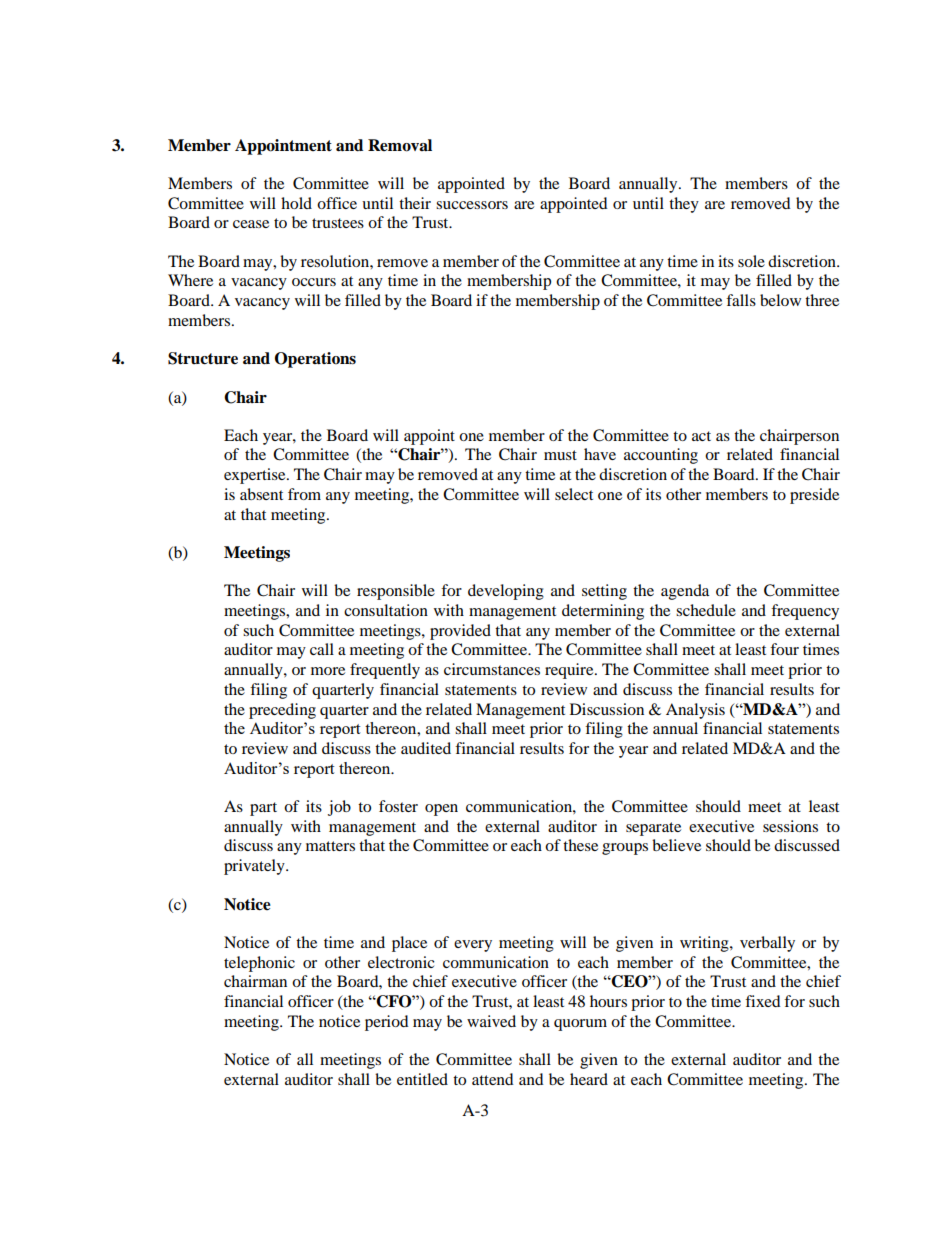  What do you see at coordinates (684, 205) in the screenshot?
I see `they` at bounding box center [684, 205].
